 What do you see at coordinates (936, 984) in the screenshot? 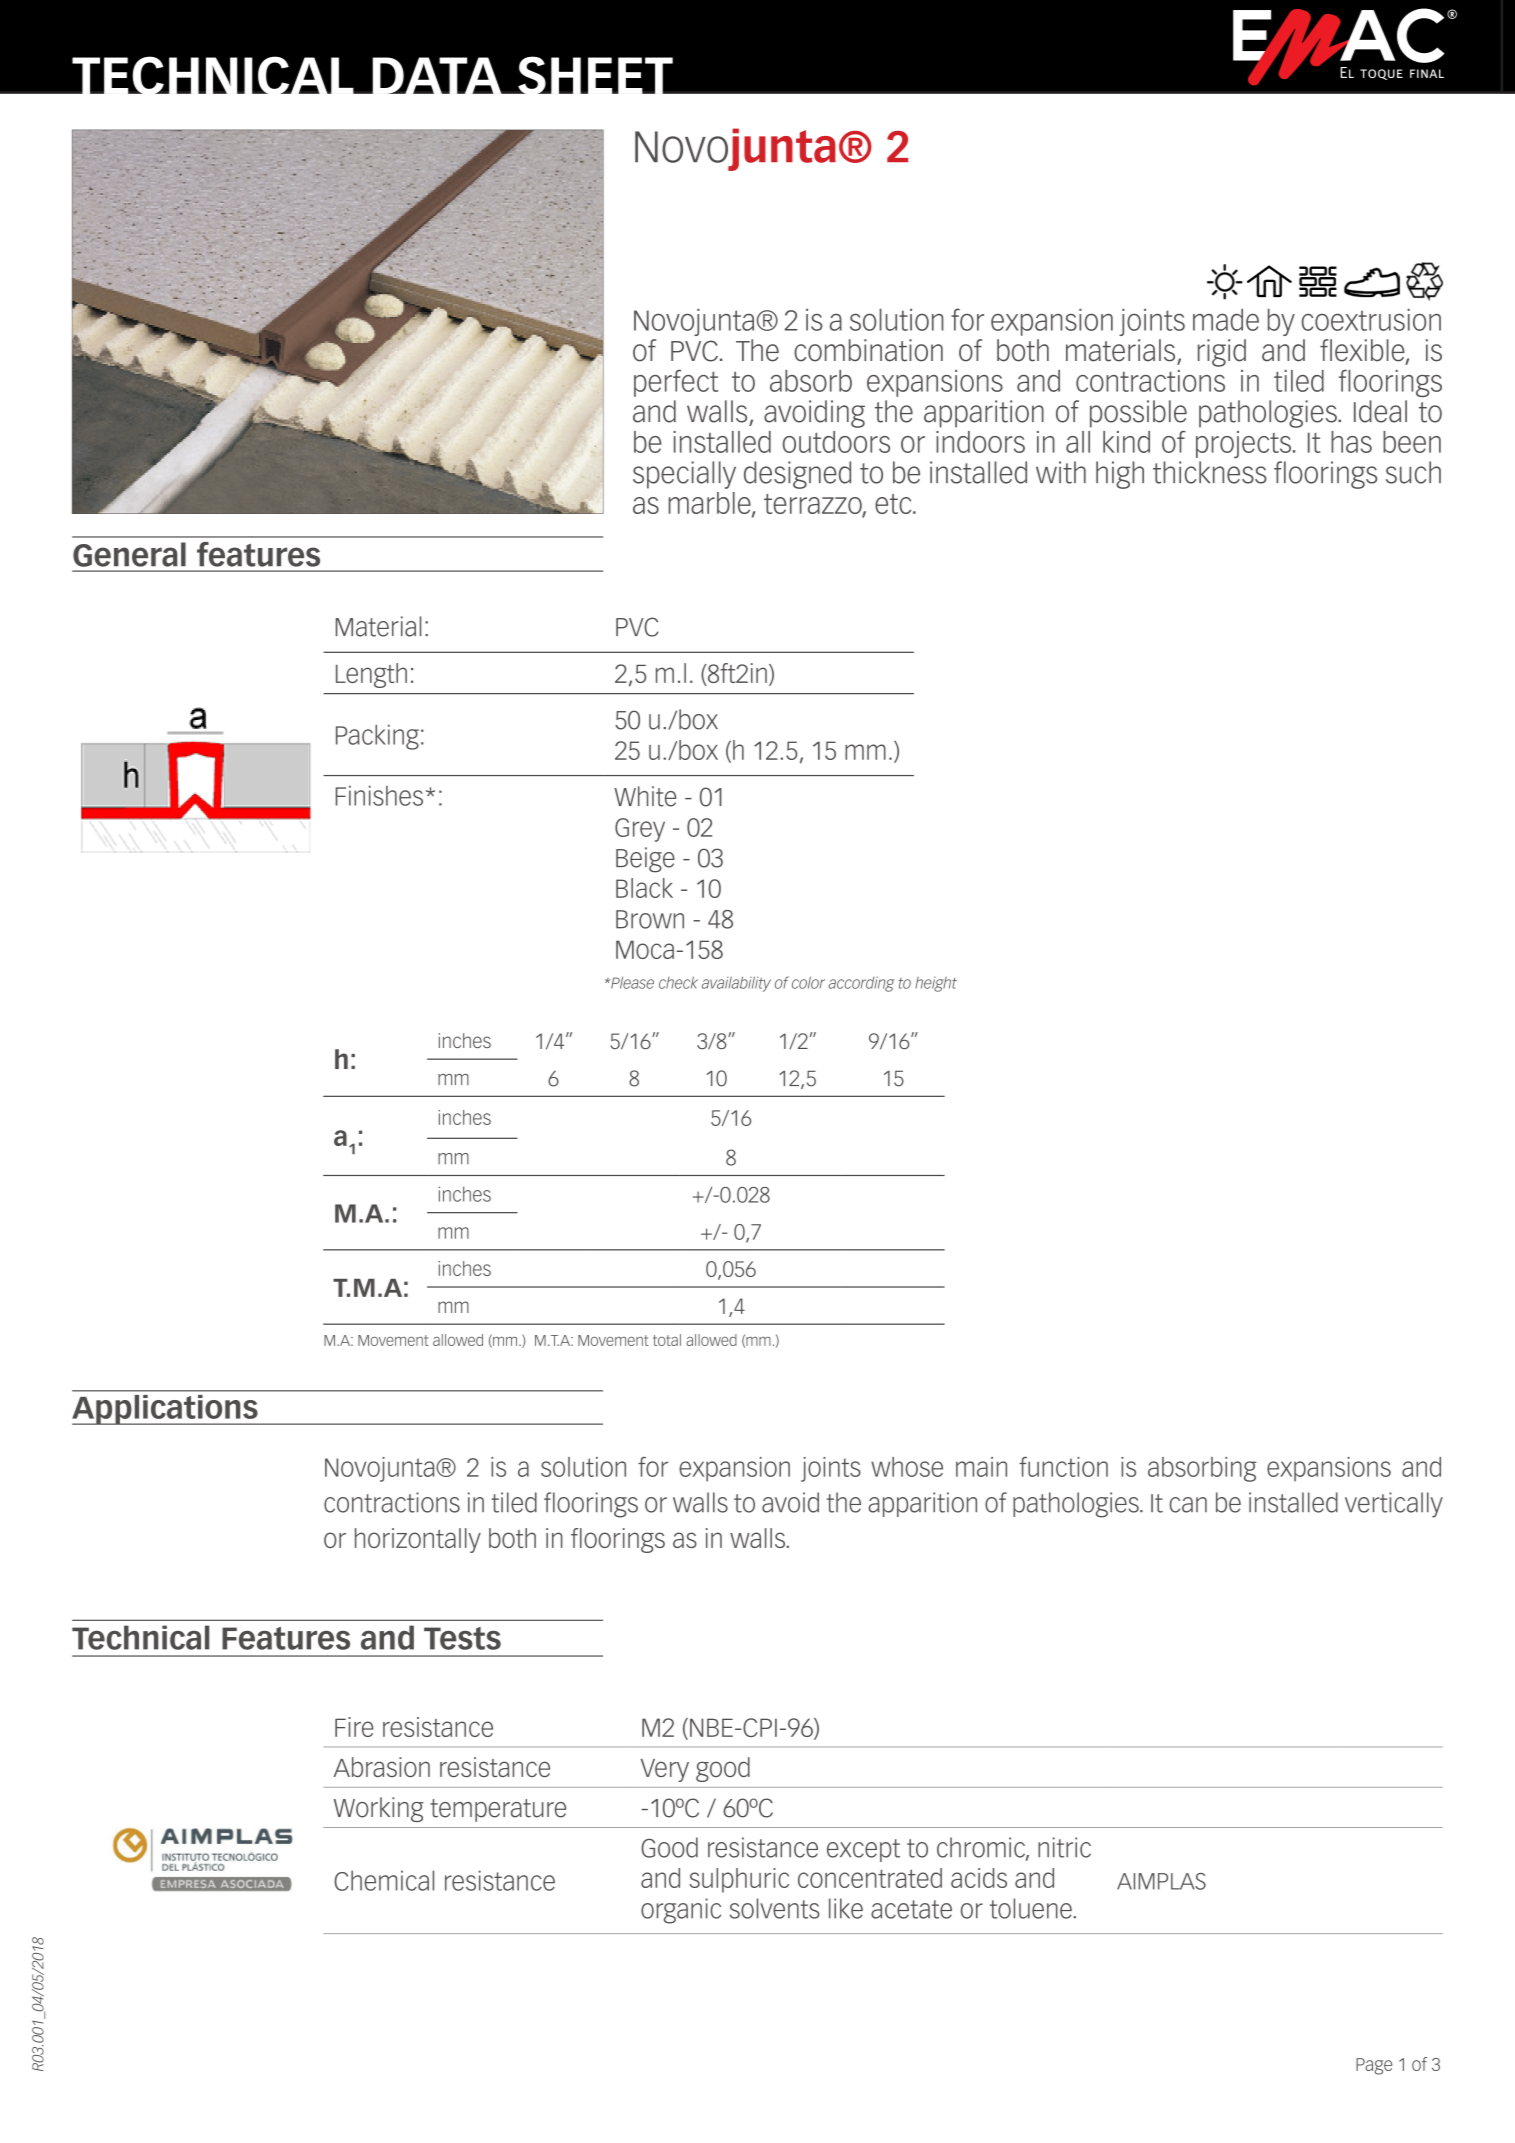
I see `height` at bounding box center [936, 984].
